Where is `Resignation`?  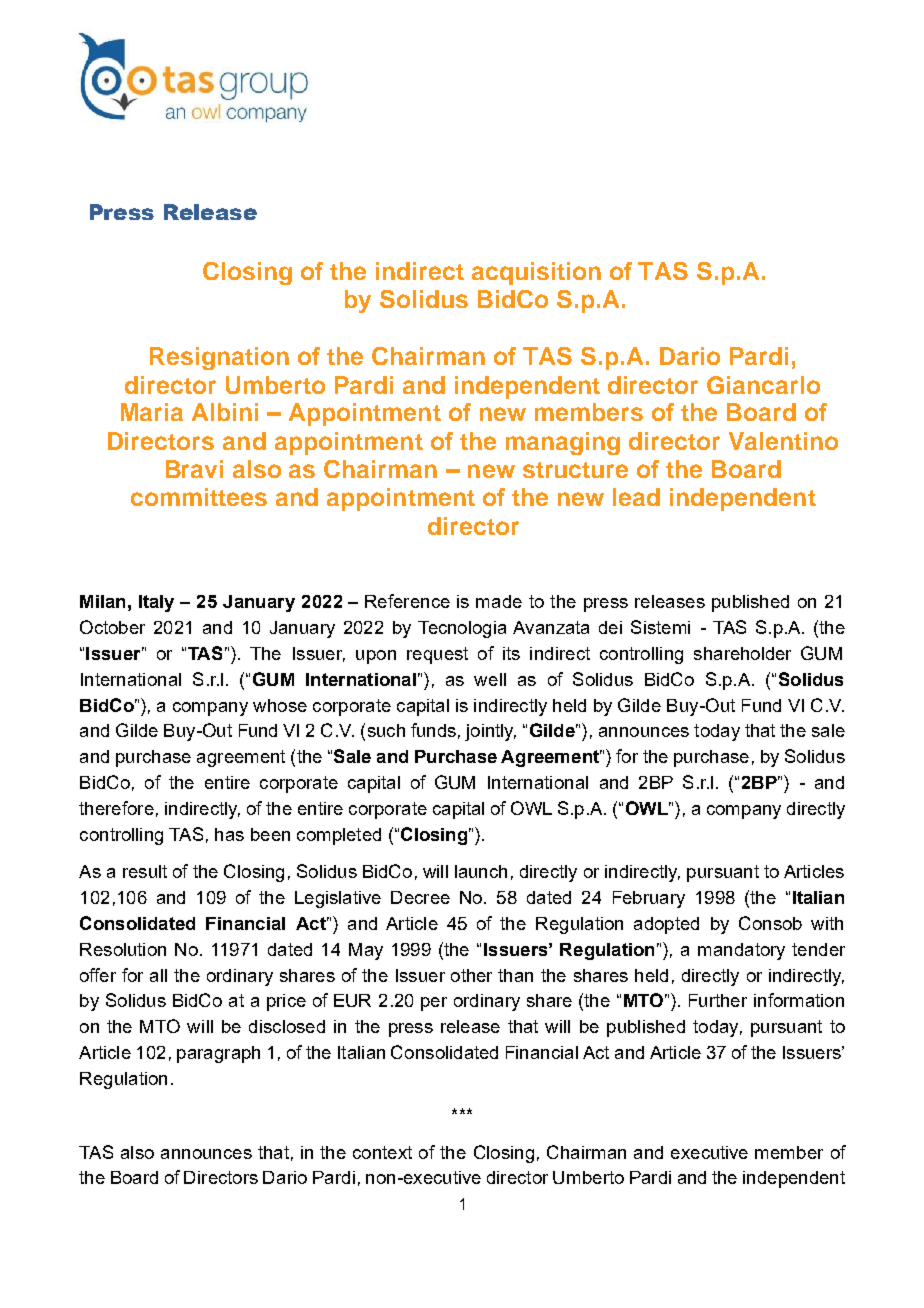 Resignation is located at coordinates (219, 358).
